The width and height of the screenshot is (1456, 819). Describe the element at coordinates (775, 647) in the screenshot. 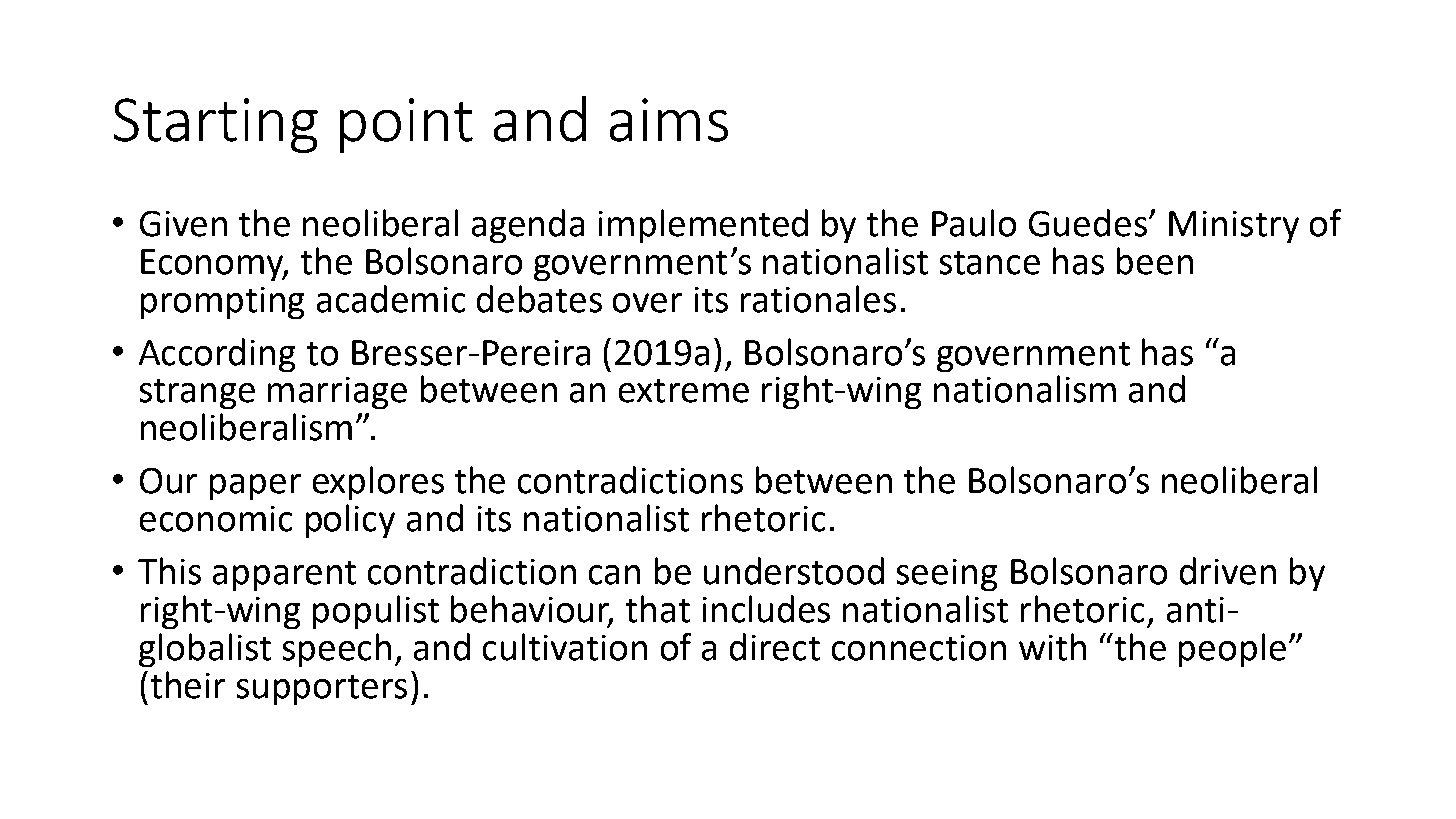

I see `direct` at that location.
